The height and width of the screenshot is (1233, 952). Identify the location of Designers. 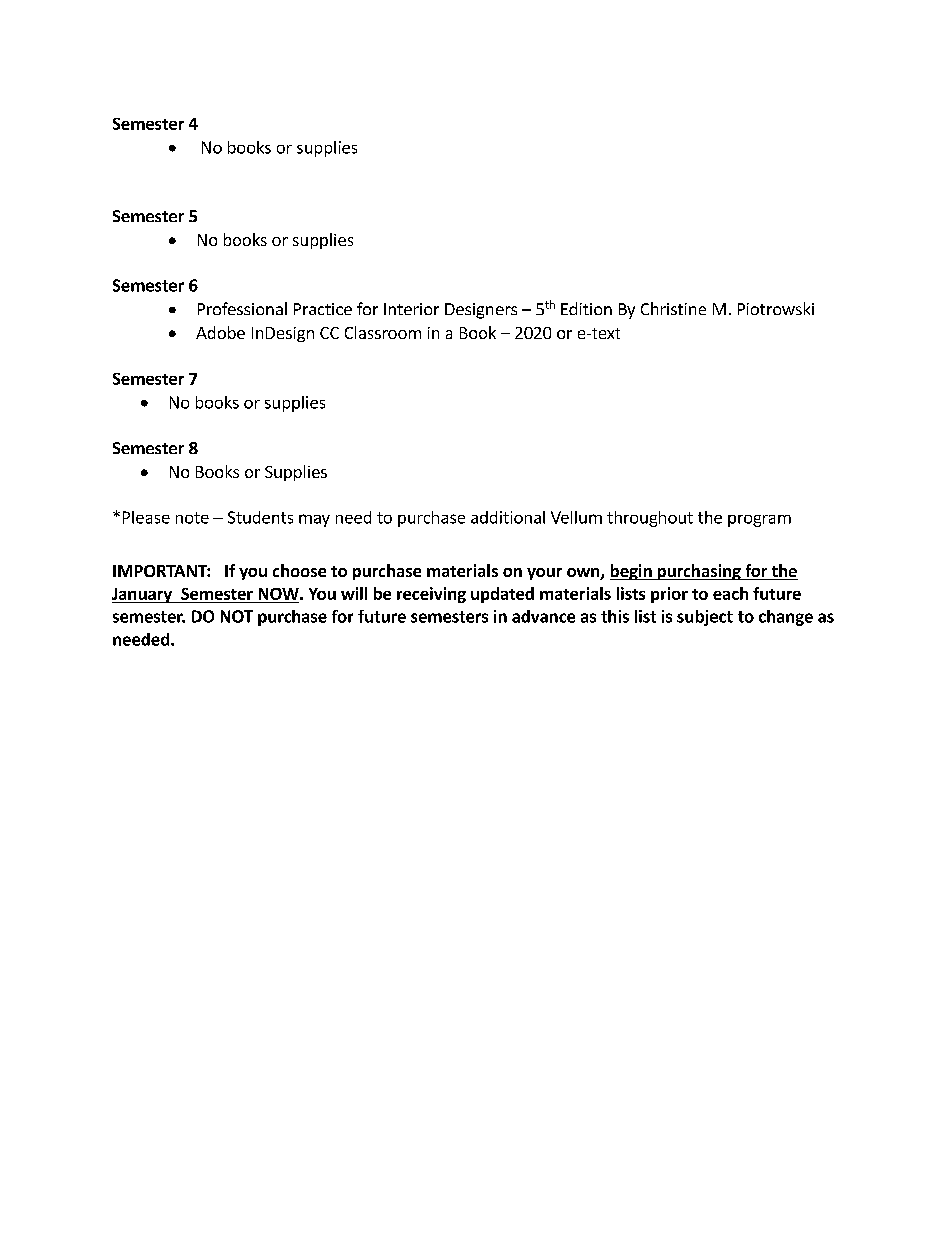
(481, 311).
